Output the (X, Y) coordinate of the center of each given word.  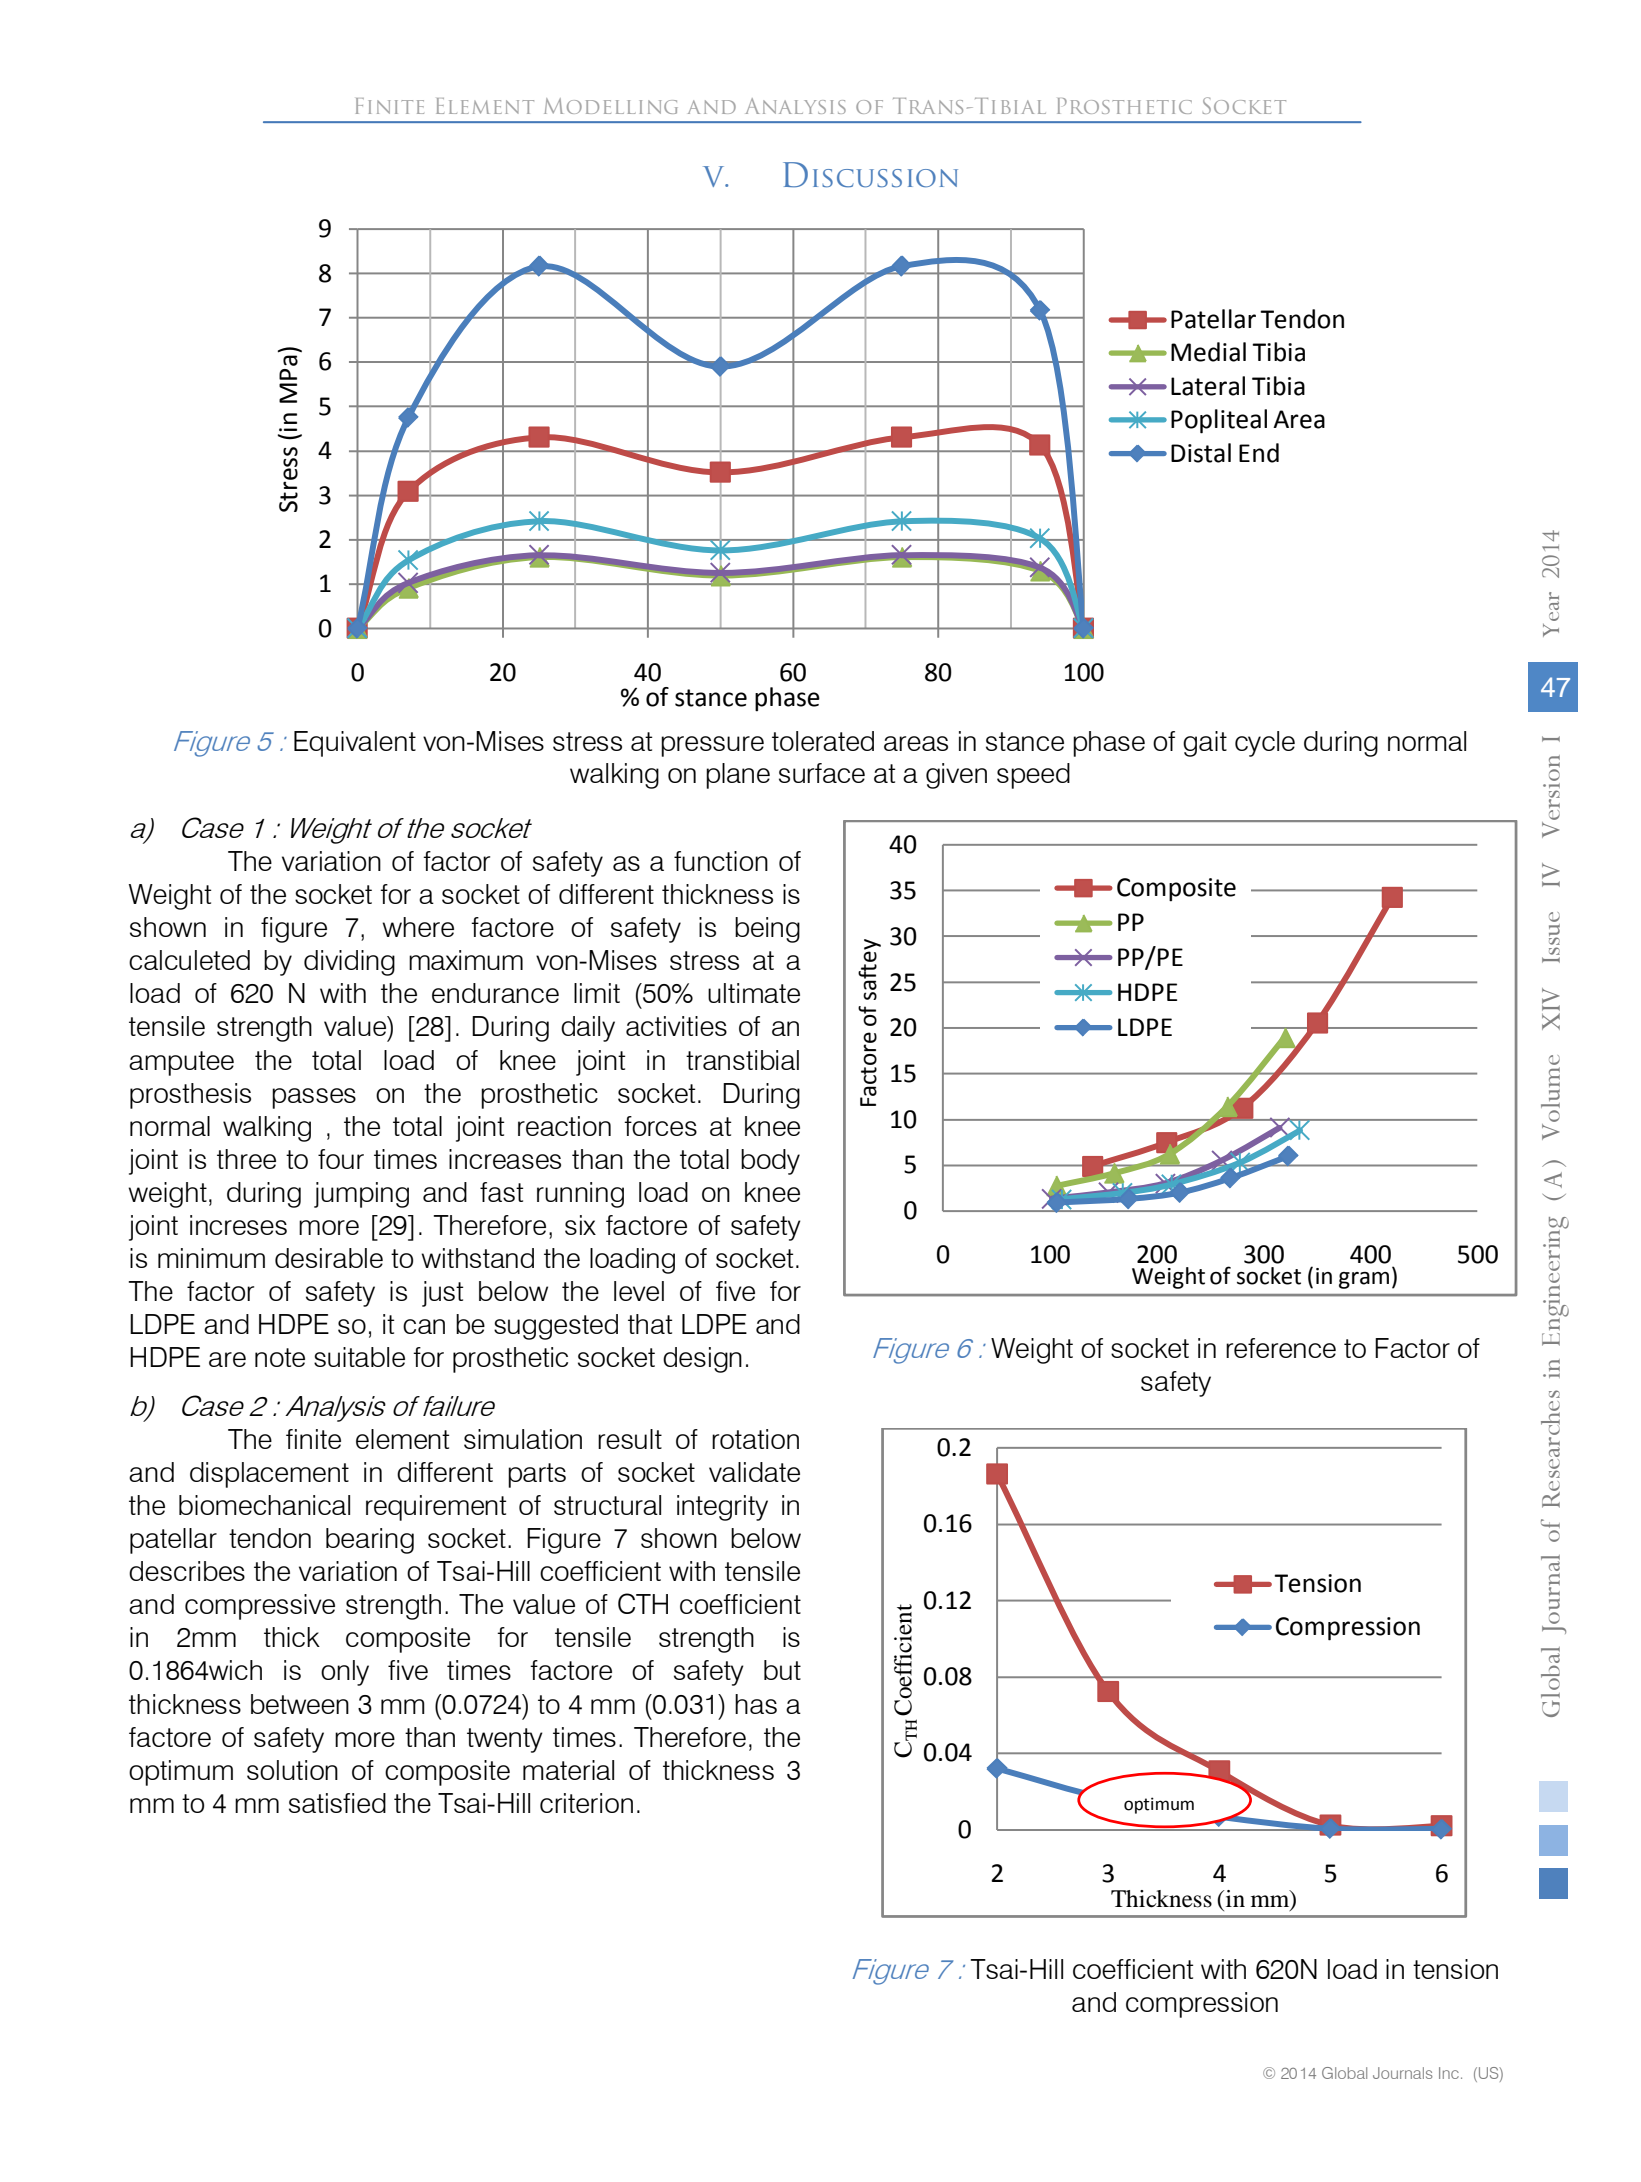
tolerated (823, 741)
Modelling (611, 106)
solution (292, 1770)
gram (1364, 1280)
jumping (361, 1195)
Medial (1208, 352)
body (770, 1162)
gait (1205, 744)
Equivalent (355, 744)
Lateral (1208, 386)
